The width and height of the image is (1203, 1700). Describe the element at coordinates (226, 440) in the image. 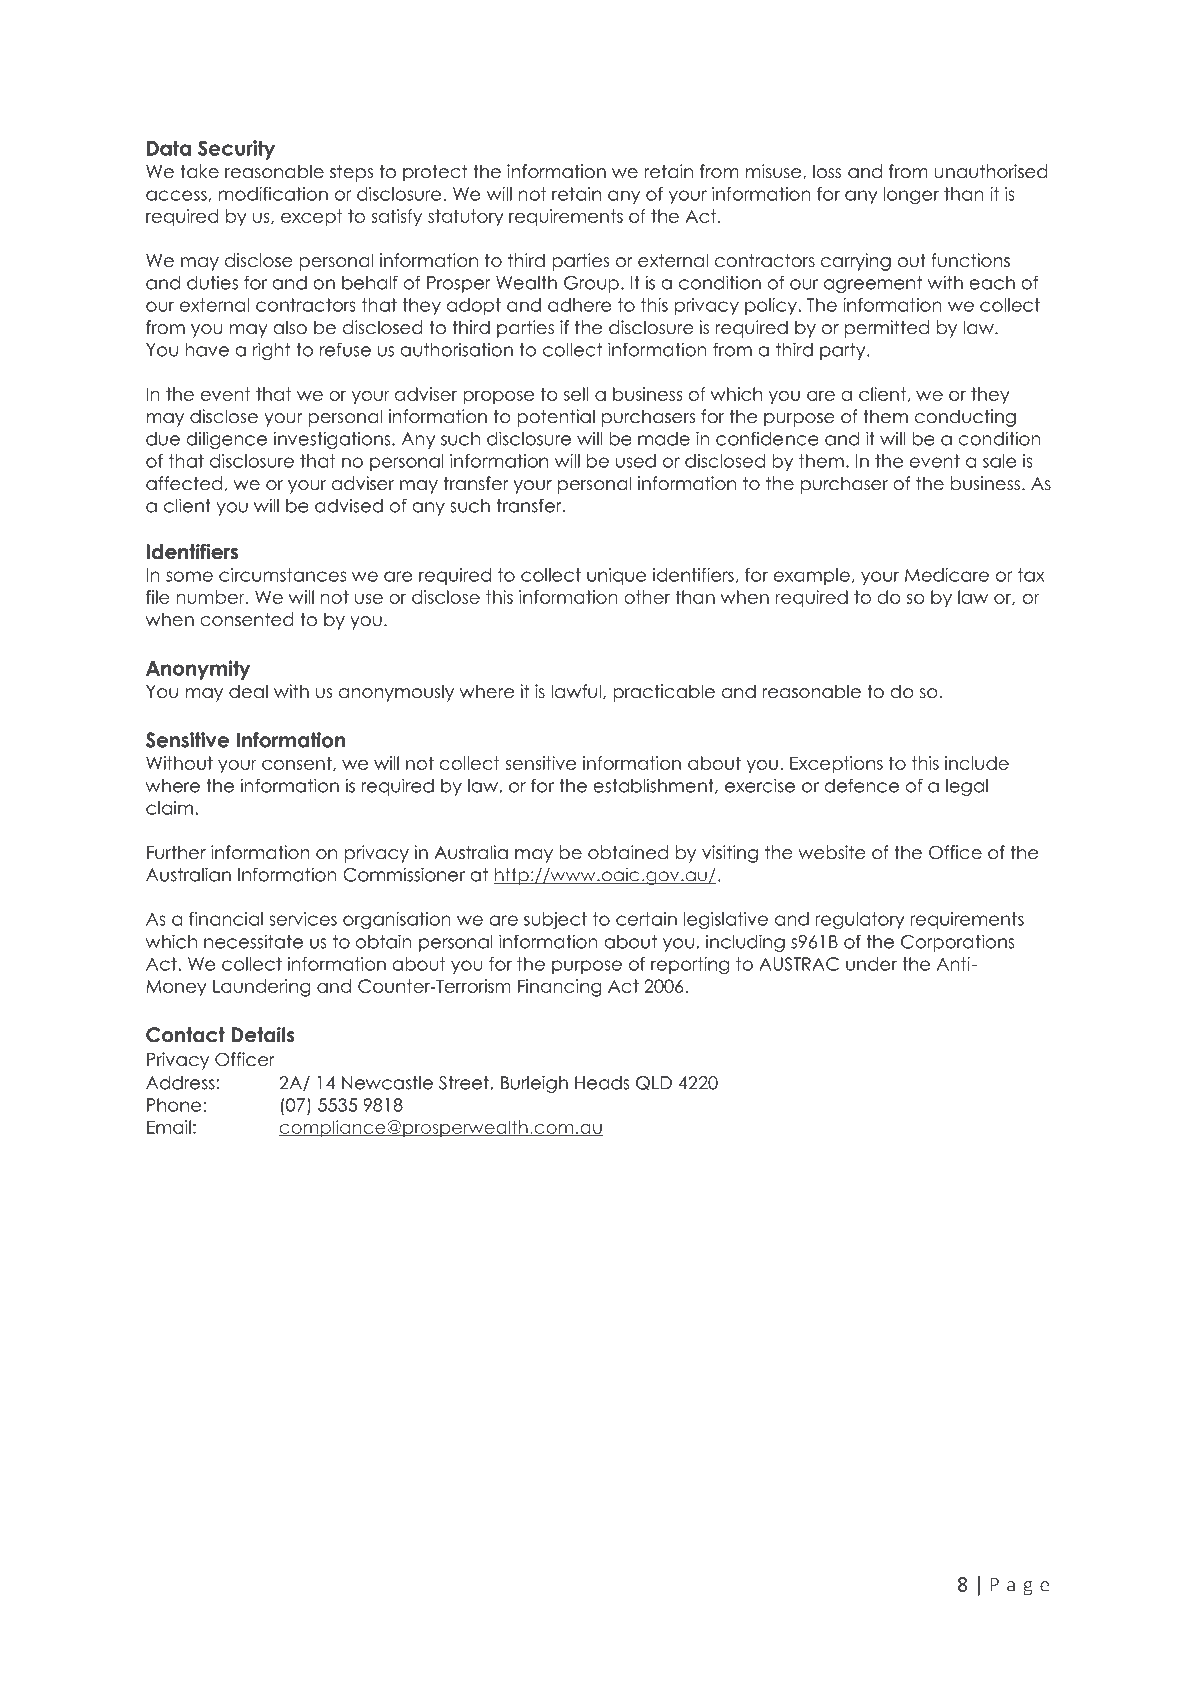

I see `diligence` at that location.
